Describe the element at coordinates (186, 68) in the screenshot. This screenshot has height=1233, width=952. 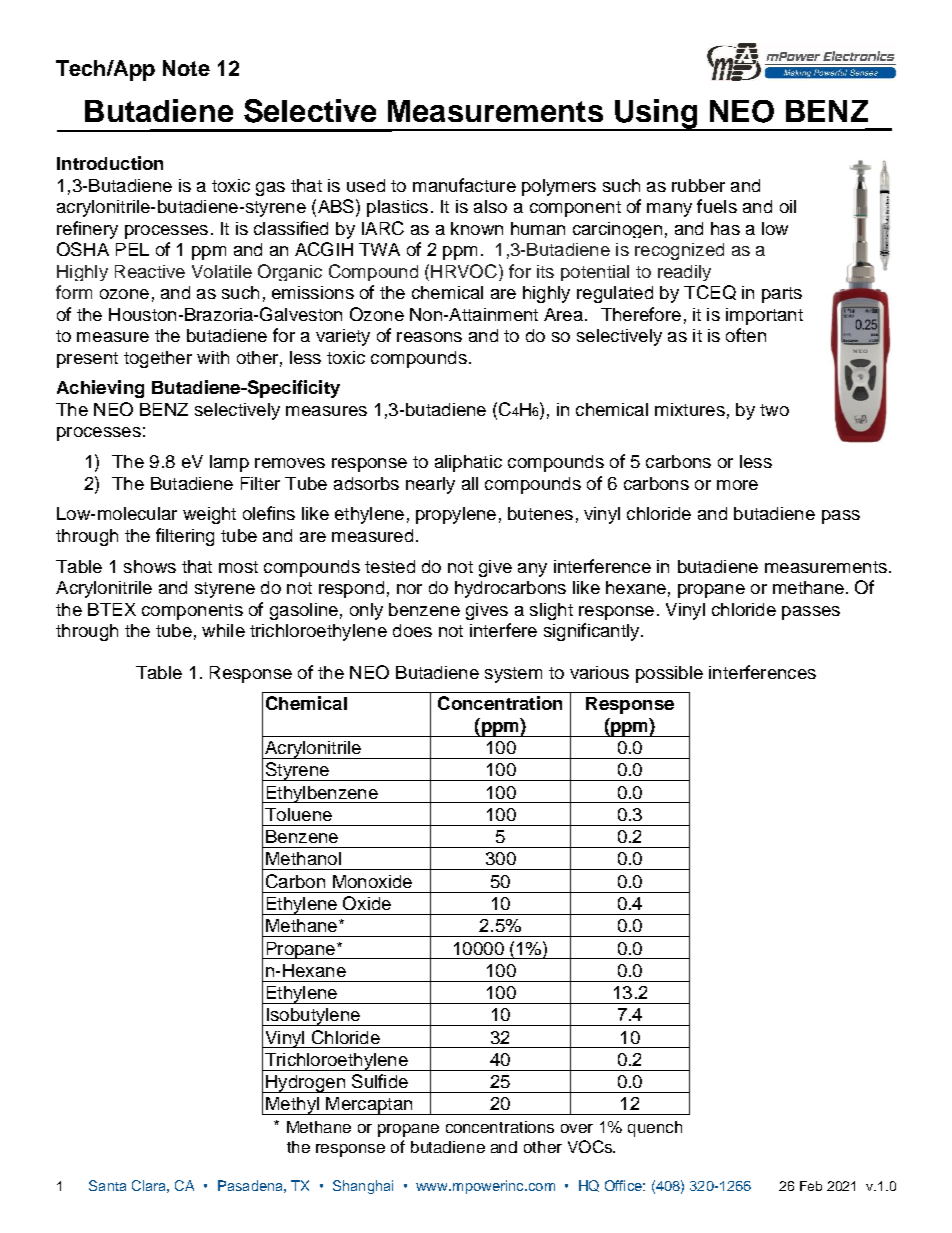
I see `Note` at that location.
